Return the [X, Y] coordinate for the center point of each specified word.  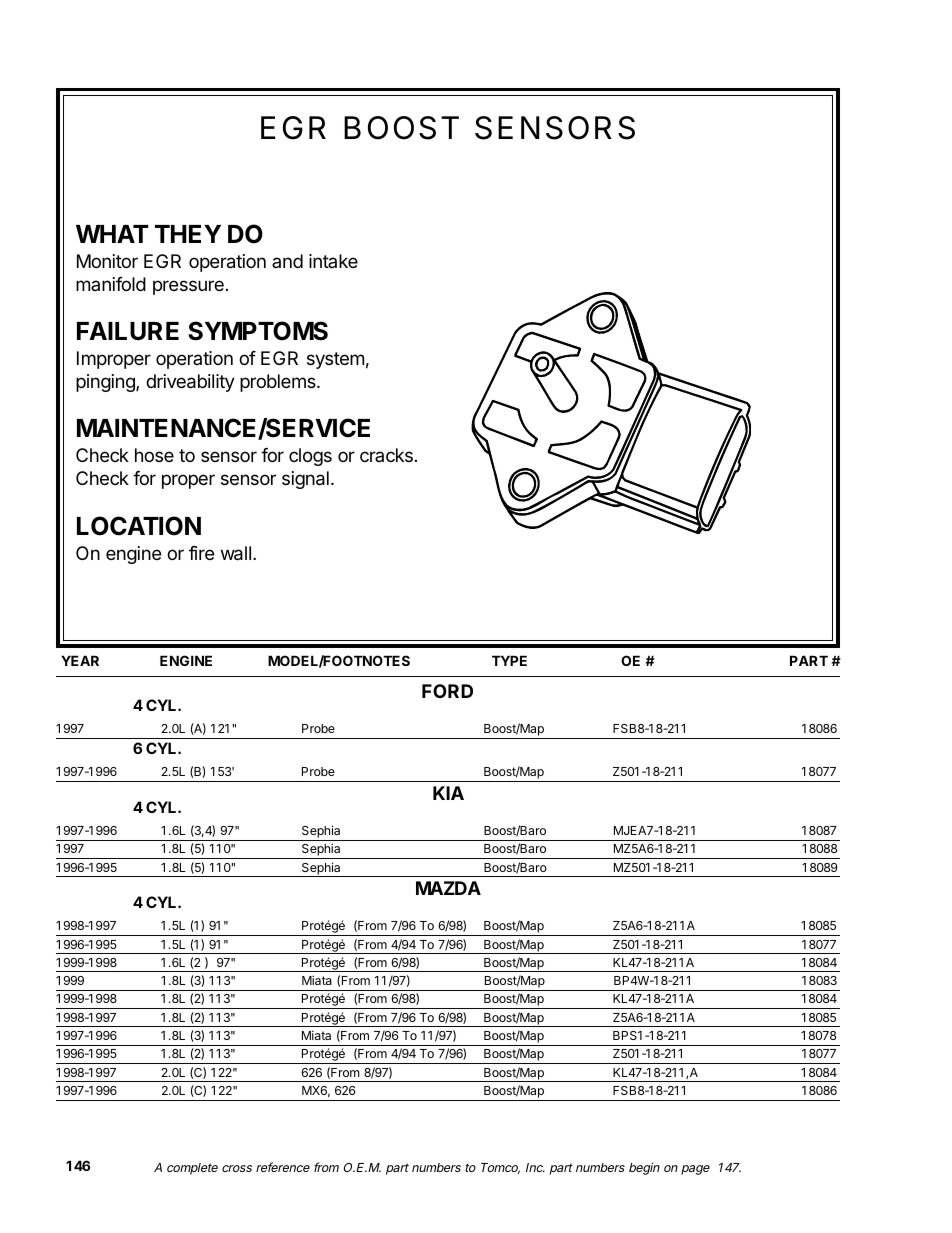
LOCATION [139, 526]
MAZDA [448, 888]
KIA [448, 793]
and [287, 261]
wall [236, 553]
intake [333, 261]
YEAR [80, 660]
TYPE [509, 660]
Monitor [107, 261]
